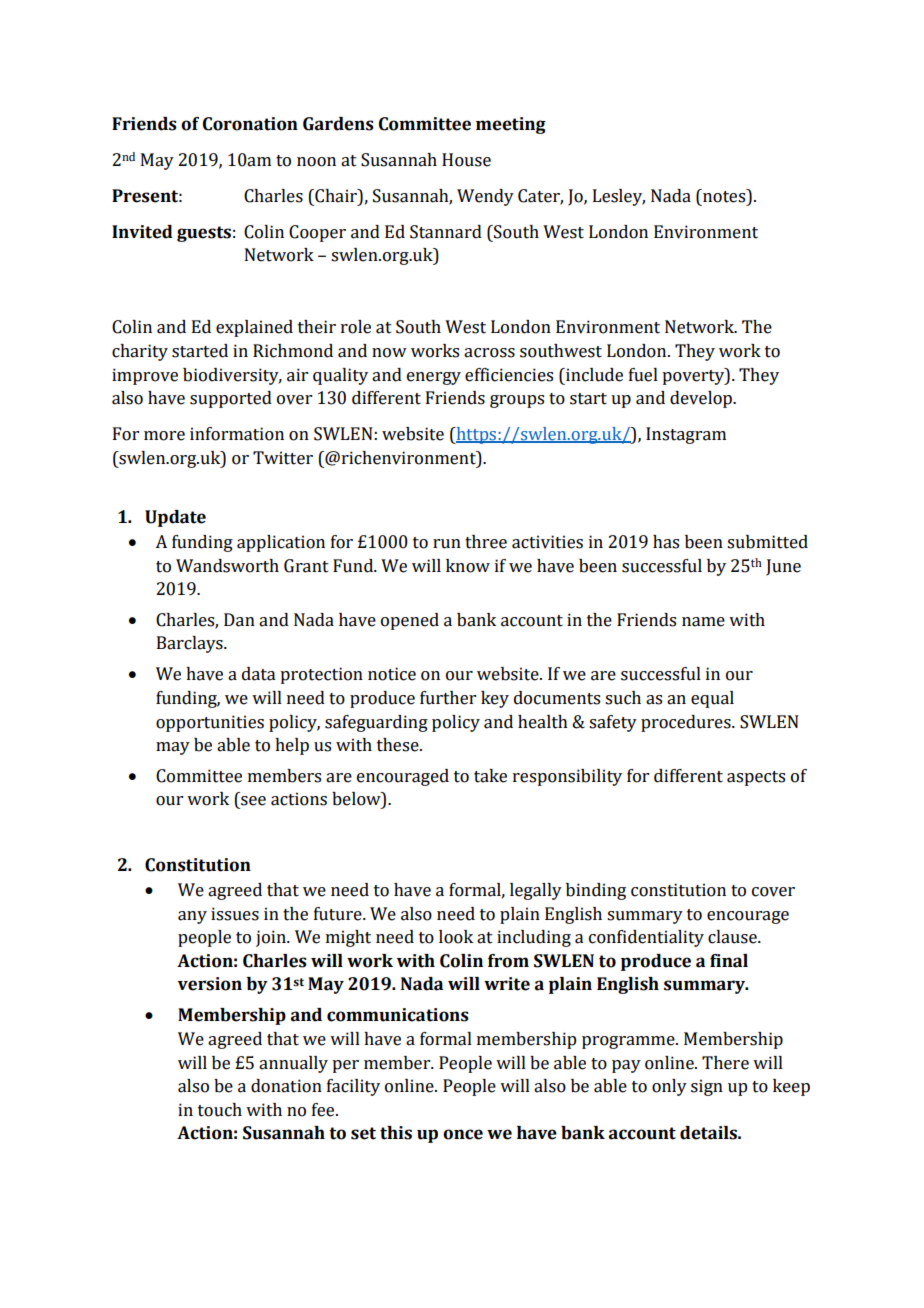 The width and height of the screenshot is (924, 1308). Describe the element at coordinates (703, 622) in the screenshot. I see `name` at that location.
